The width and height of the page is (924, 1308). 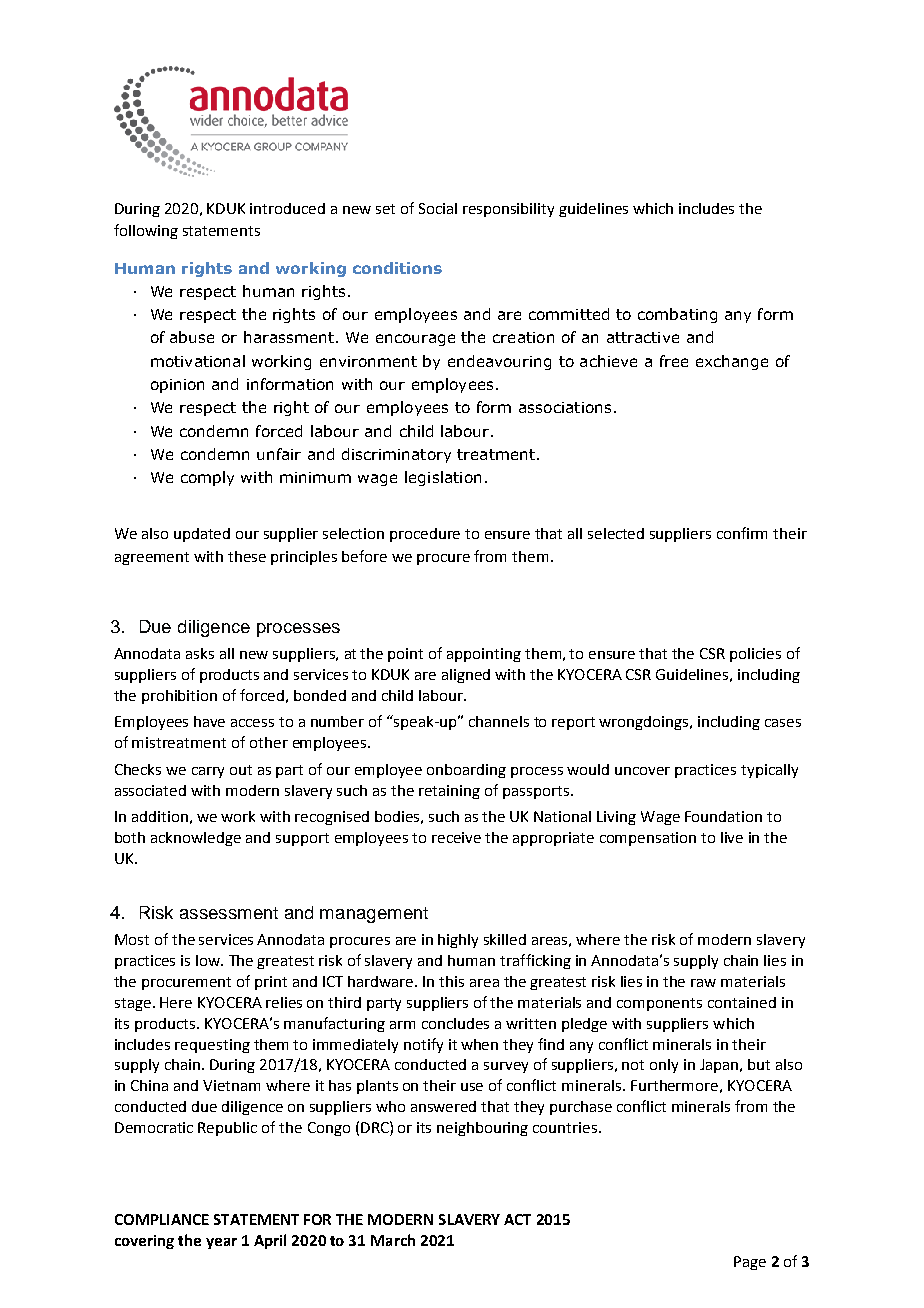 I want to click on following, so click(x=146, y=231).
